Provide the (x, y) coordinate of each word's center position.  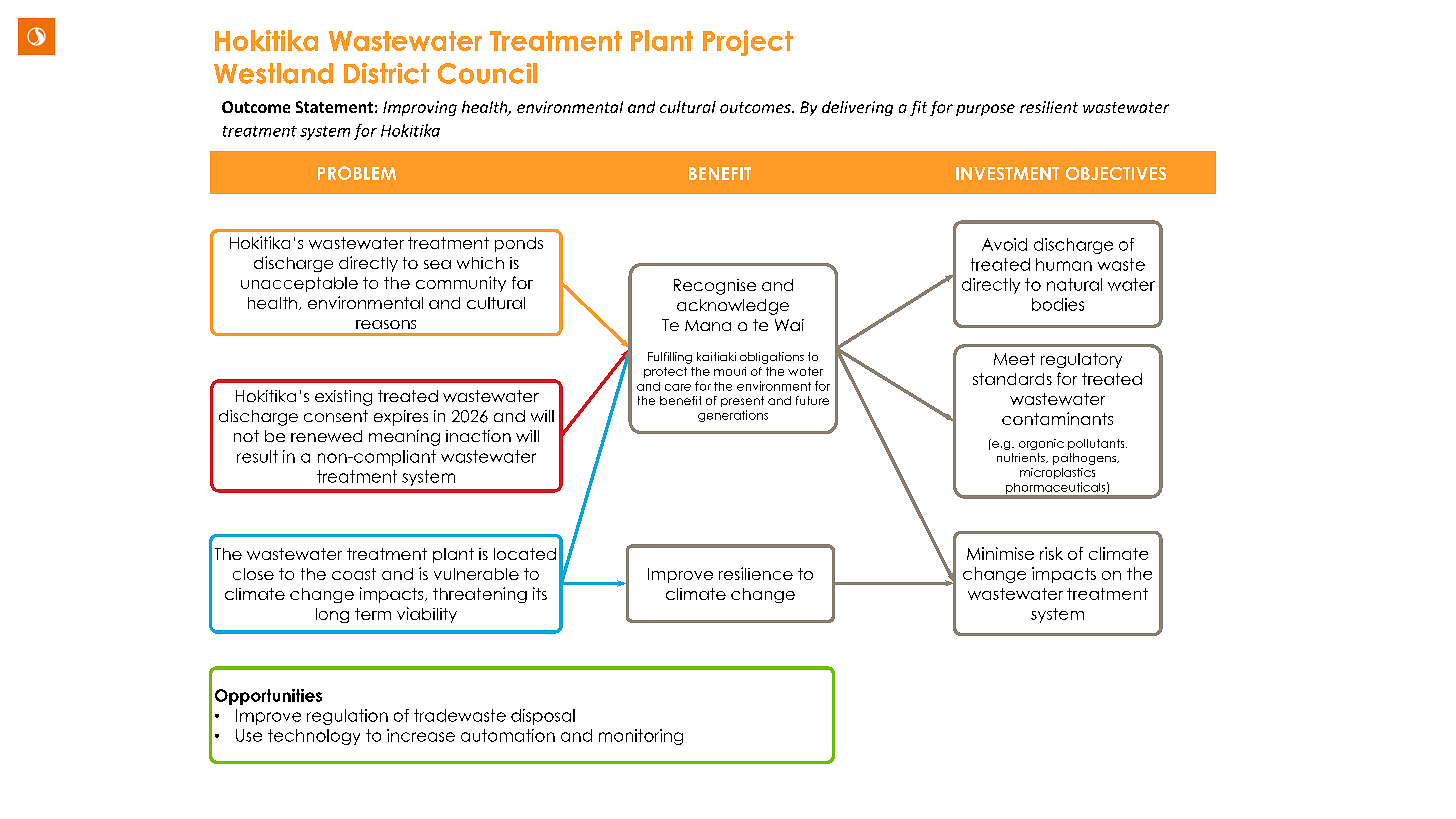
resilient (1049, 107)
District (386, 73)
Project (748, 43)
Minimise (1000, 553)
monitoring (641, 737)
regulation (347, 717)
